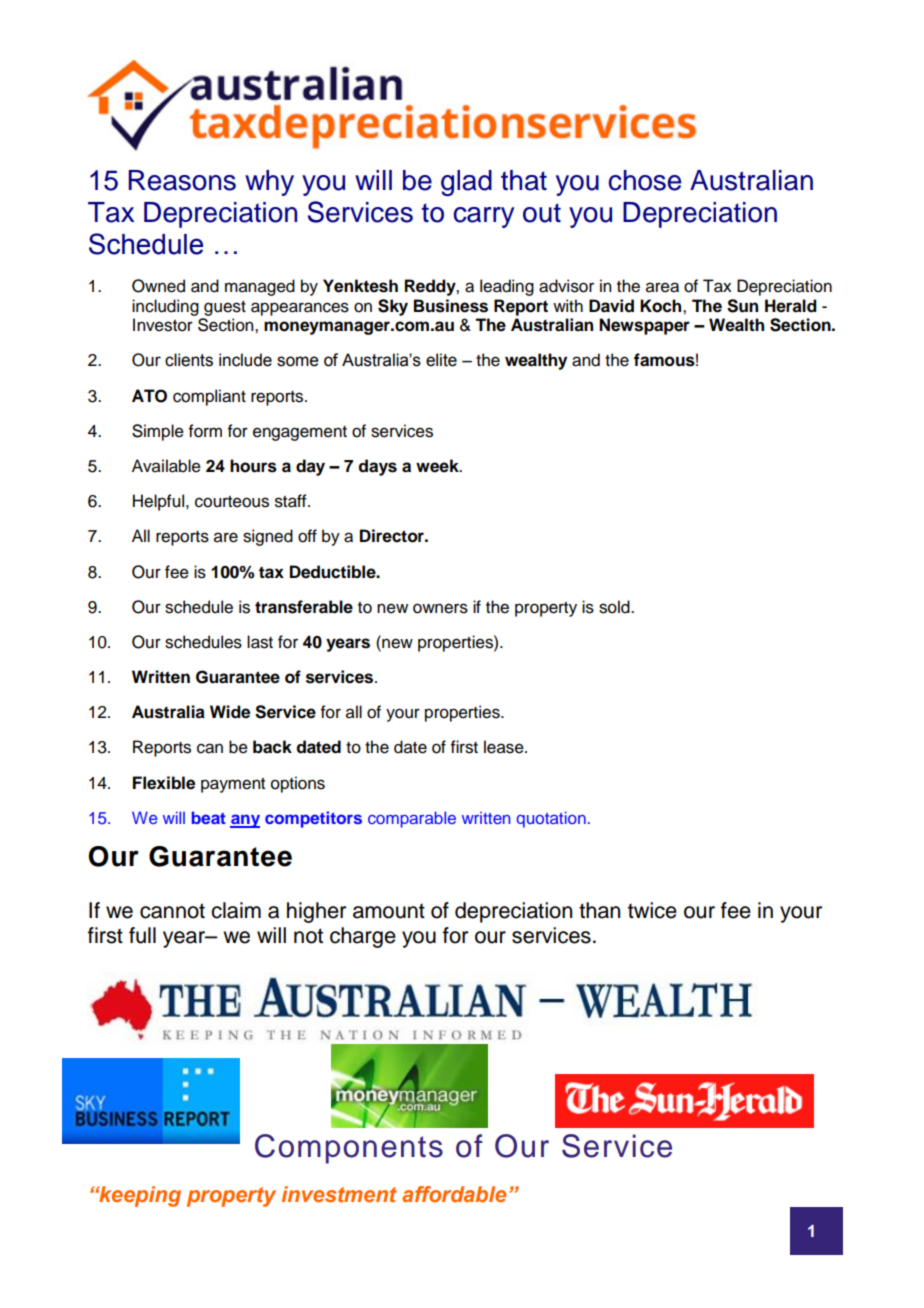 This document has height=1308, width=924. I want to click on chose, so click(645, 180).
